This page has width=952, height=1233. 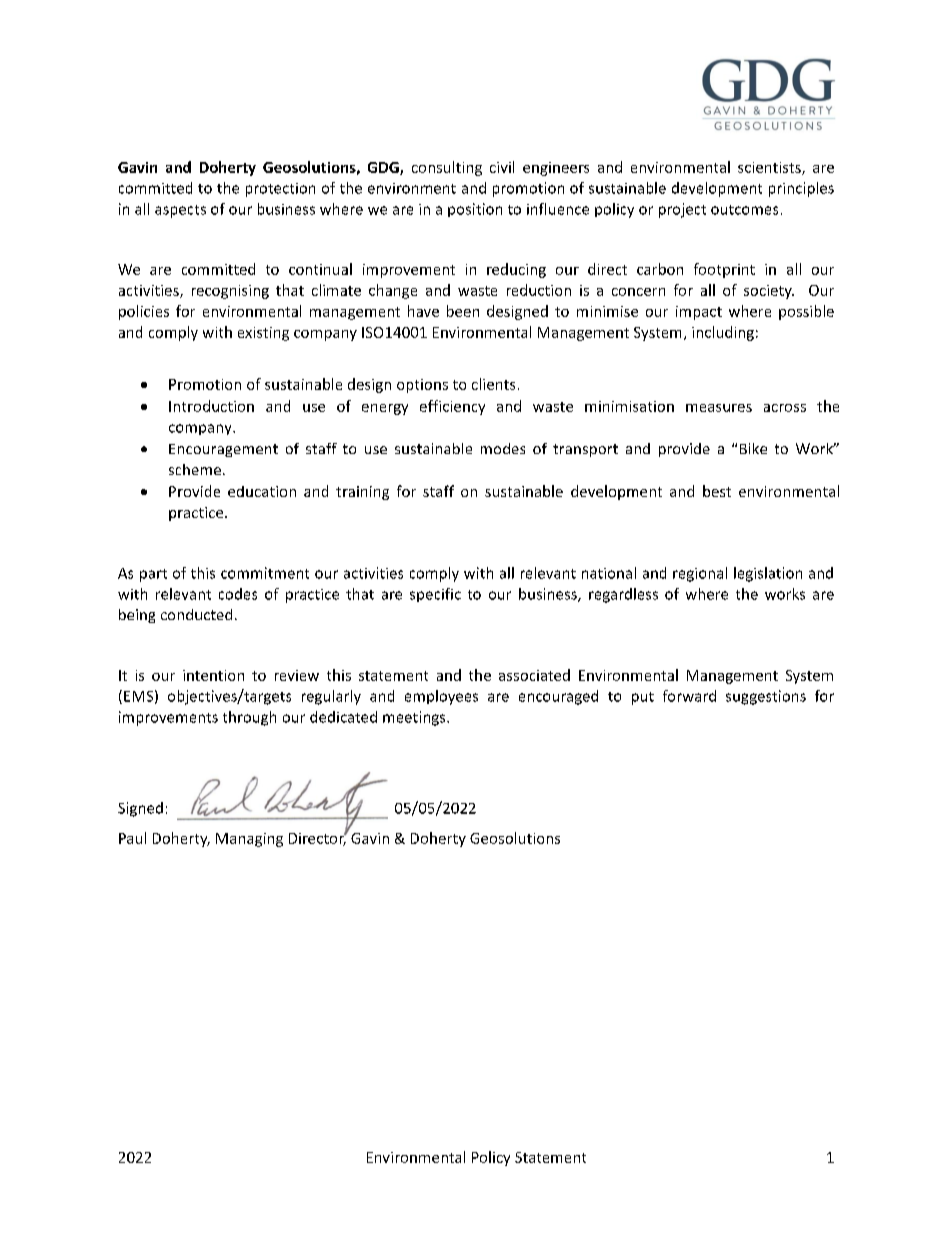 What do you see at coordinates (415, 718) in the page?
I see `meetings` at bounding box center [415, 718].
